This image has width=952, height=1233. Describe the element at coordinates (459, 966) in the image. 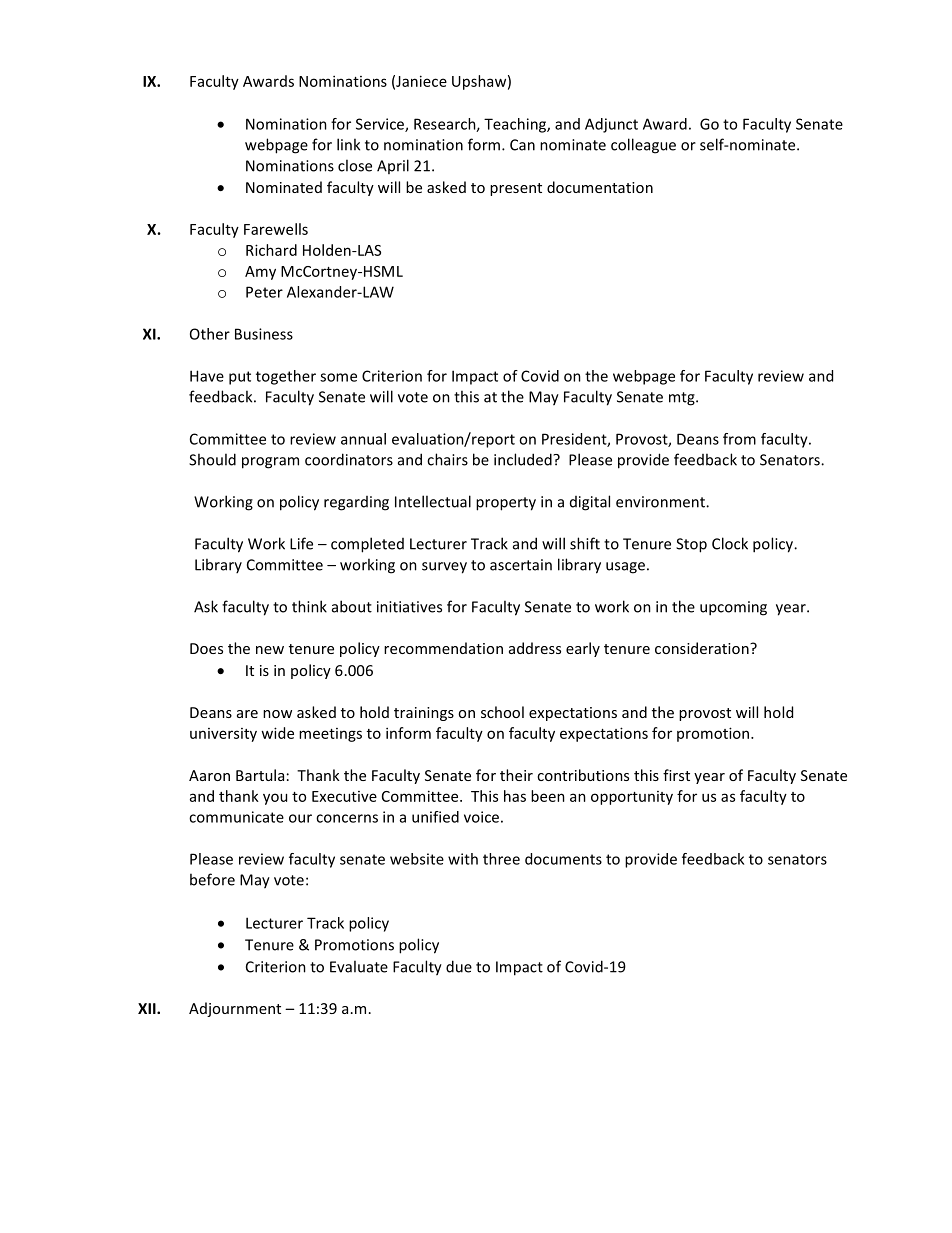

I see `due` at that location.
